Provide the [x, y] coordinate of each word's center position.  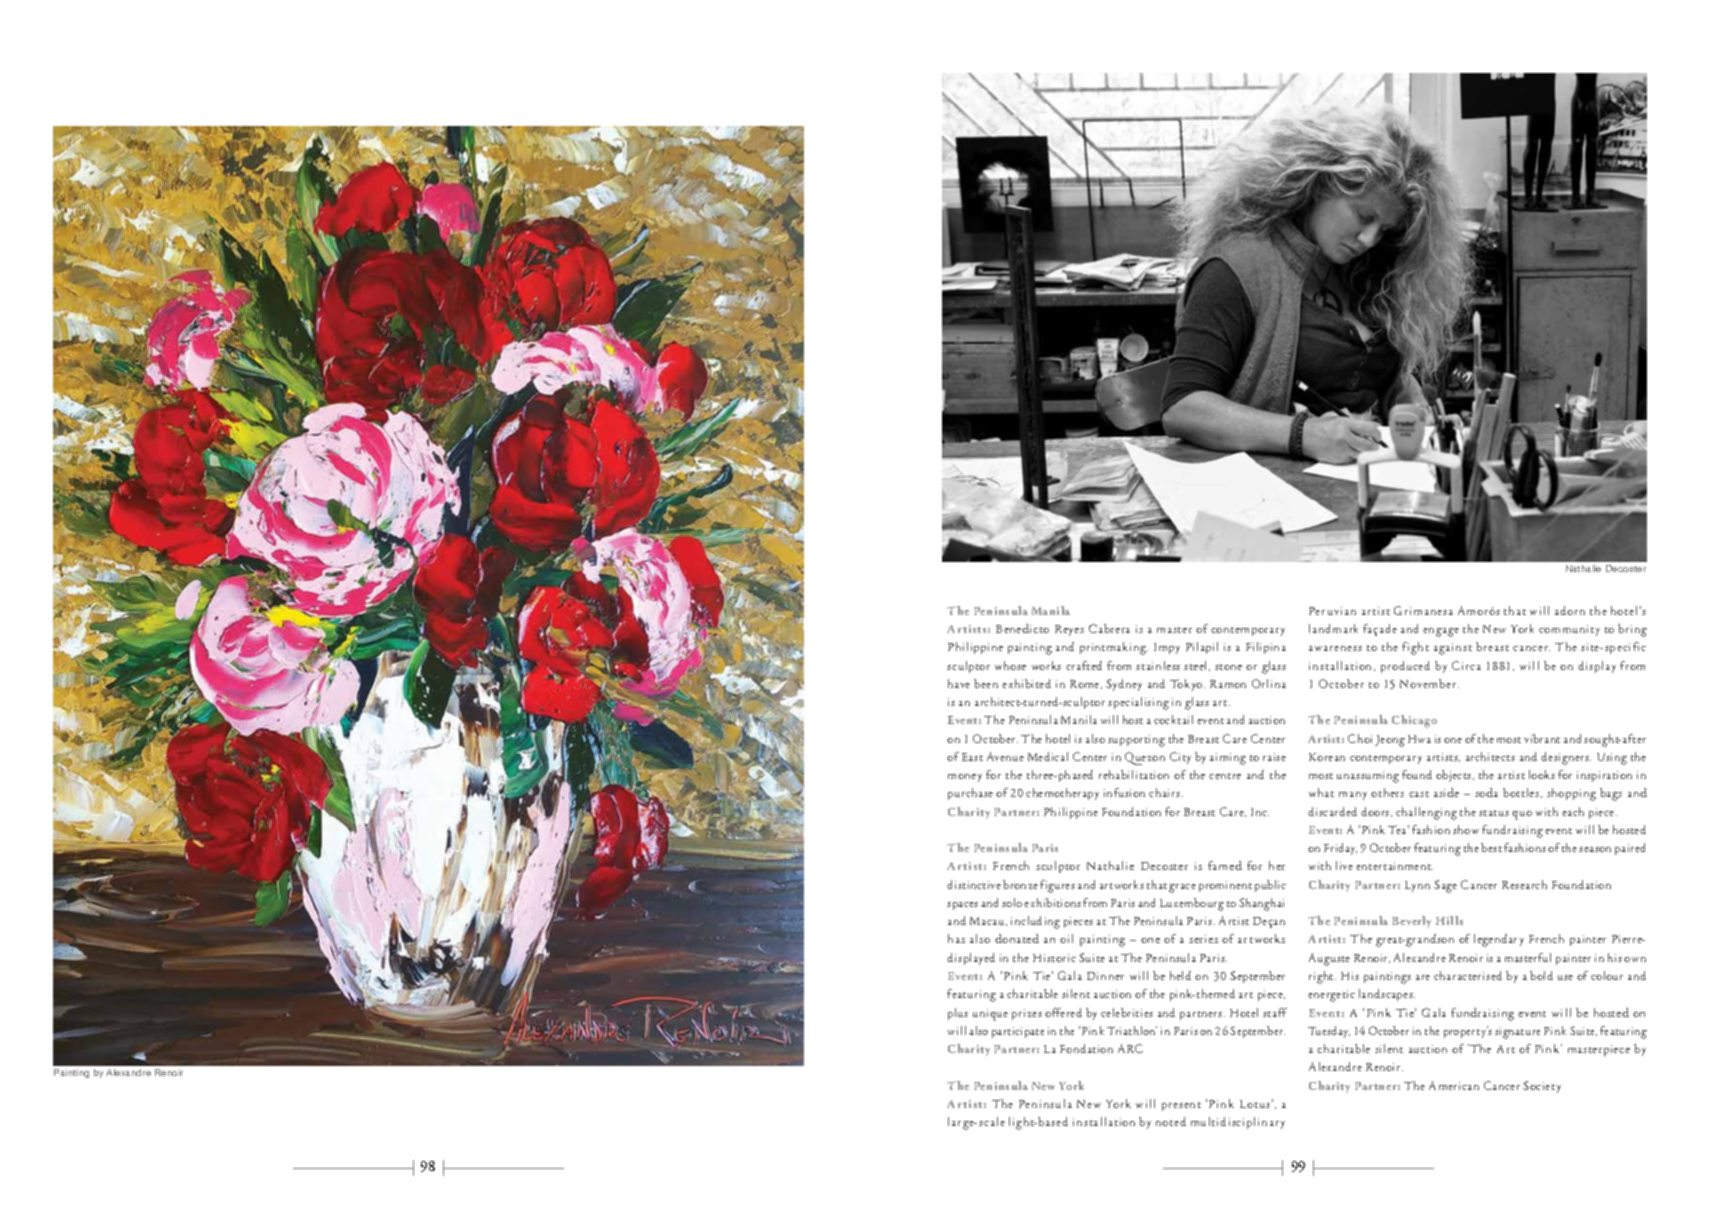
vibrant [1542, 738]
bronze [1020, 884]
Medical [1048, 756]
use [1565, 977]
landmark [1333, 628]
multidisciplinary [1238, 1123]
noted [1171, 1121]
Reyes [1069, 630]
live [1344, 865]
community [1569, 630]
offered [1063, 1012]
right [1322, 977]
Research [1524, 884]
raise [1274, 757]
